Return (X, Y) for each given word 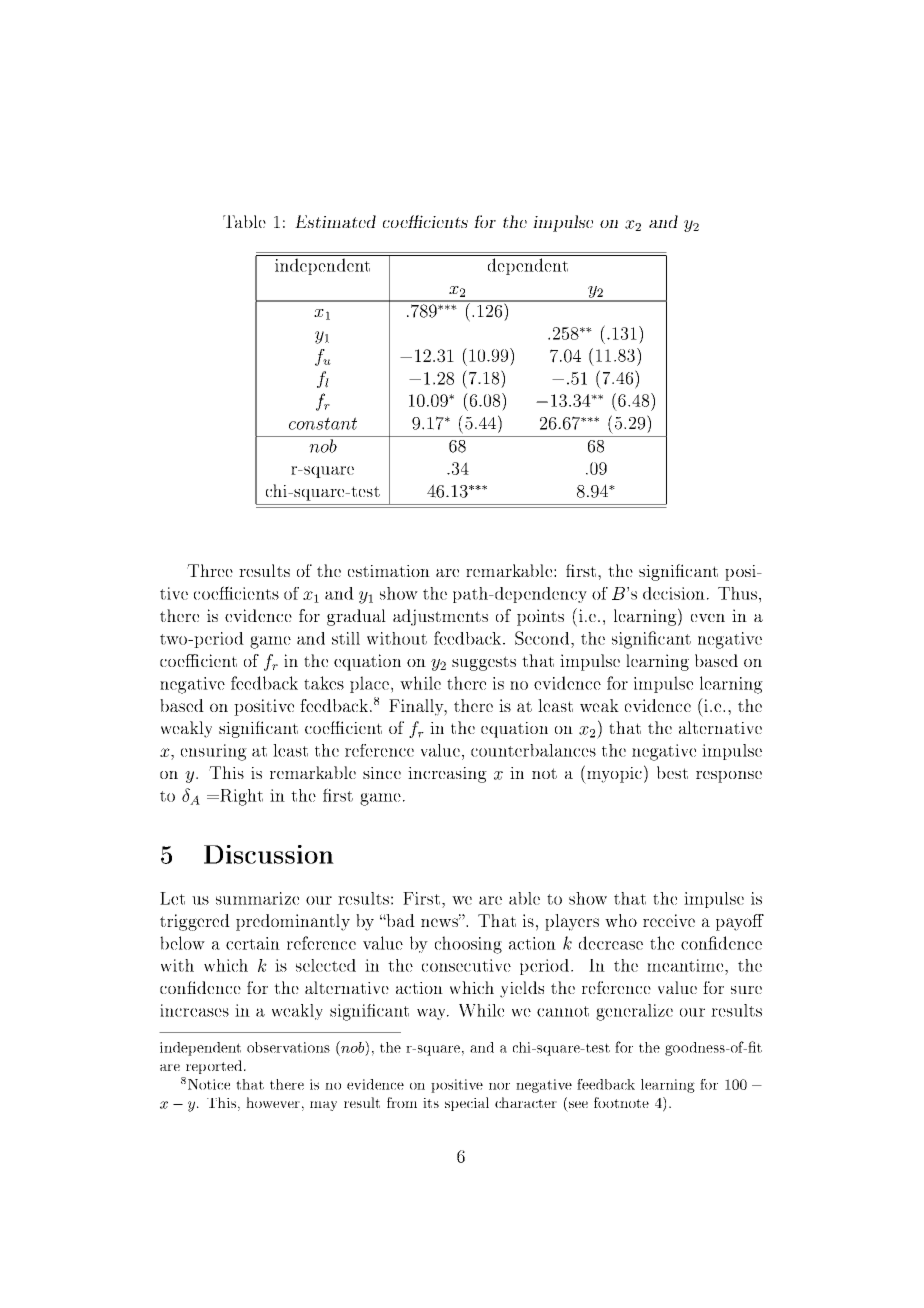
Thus (739, 593)
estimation (389, 571)
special (467, 1104)
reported (215, 1067)
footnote (621, 1102)
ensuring (214, 752)
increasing (447, 775)
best (672, 772)
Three (210, 570)
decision (674, 593)
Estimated (335, 221)
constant (323, 423)
